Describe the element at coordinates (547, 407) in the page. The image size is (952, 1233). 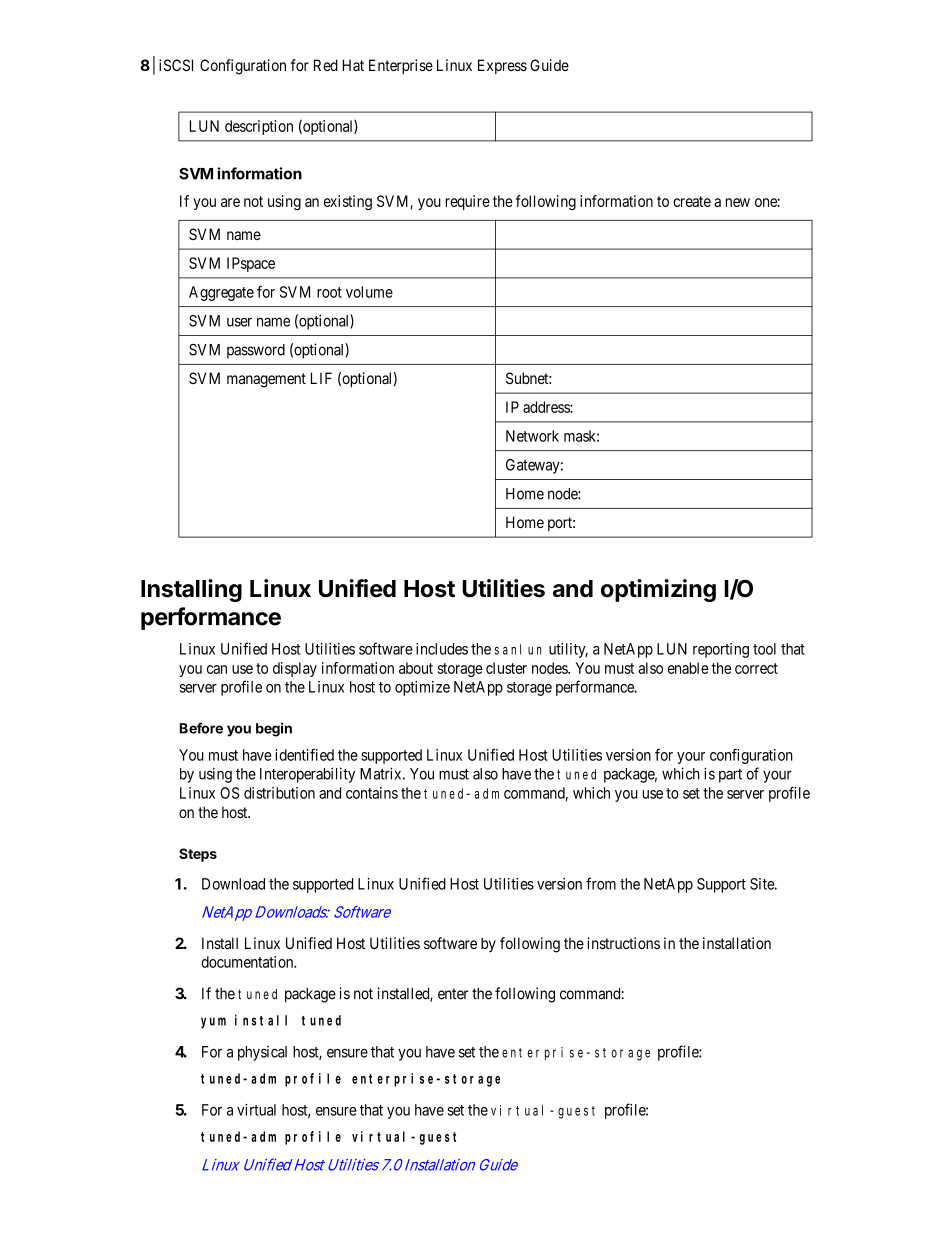
I see `address` at that location.
